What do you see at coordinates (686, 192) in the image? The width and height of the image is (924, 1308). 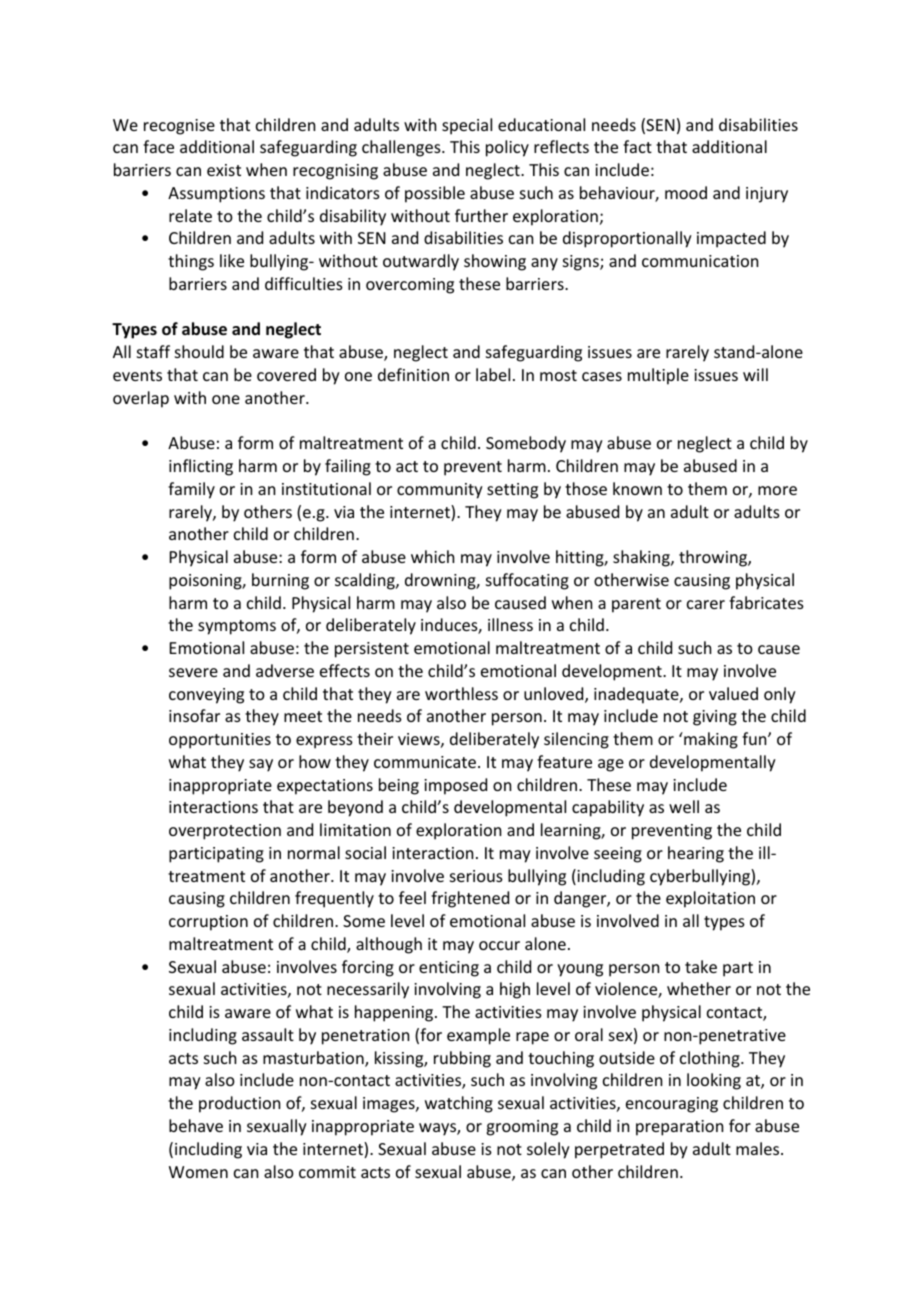 I see `mood` at bounding box center [686, 192].
